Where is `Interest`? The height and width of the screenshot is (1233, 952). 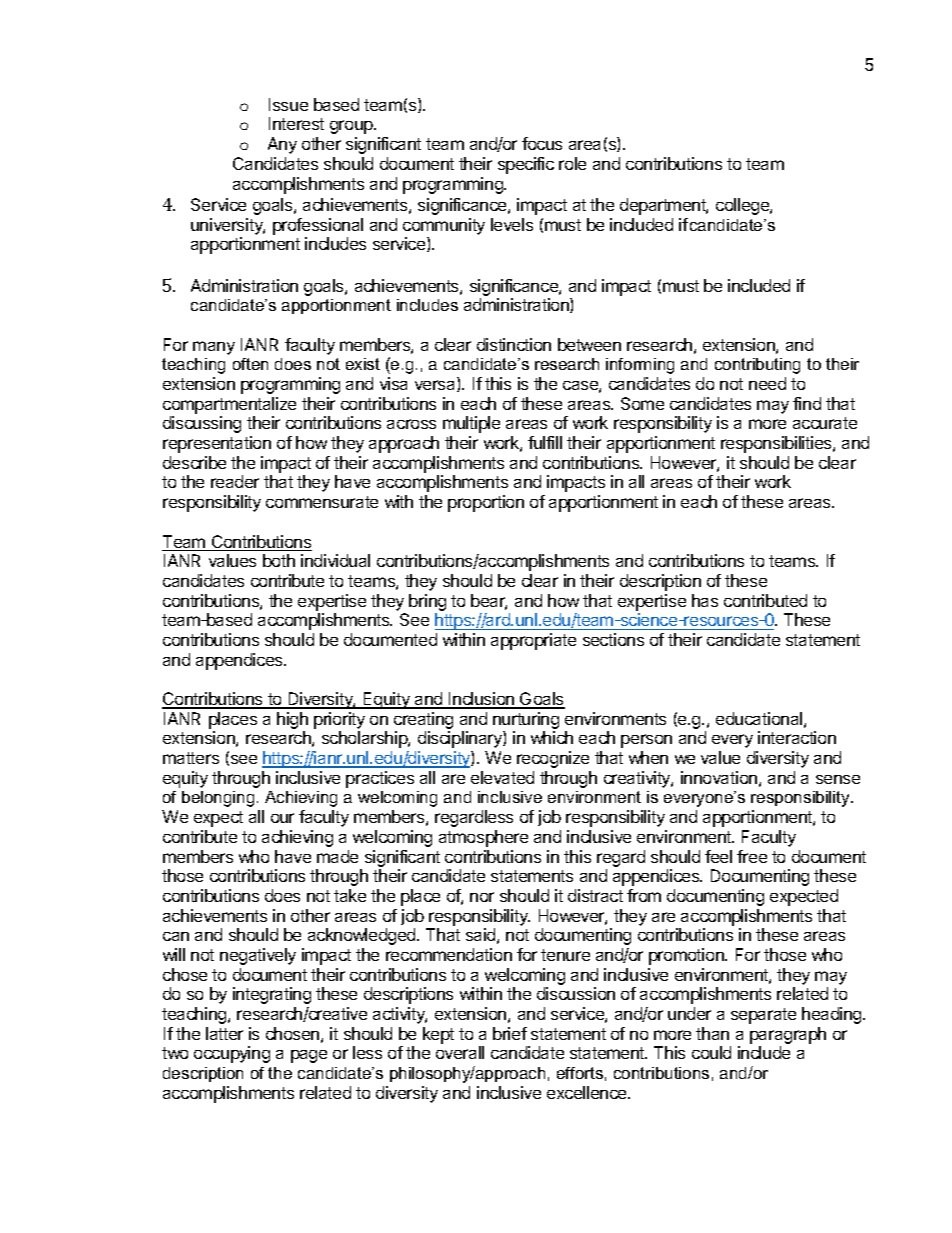 Interest is located at coordinates (296, 123).
